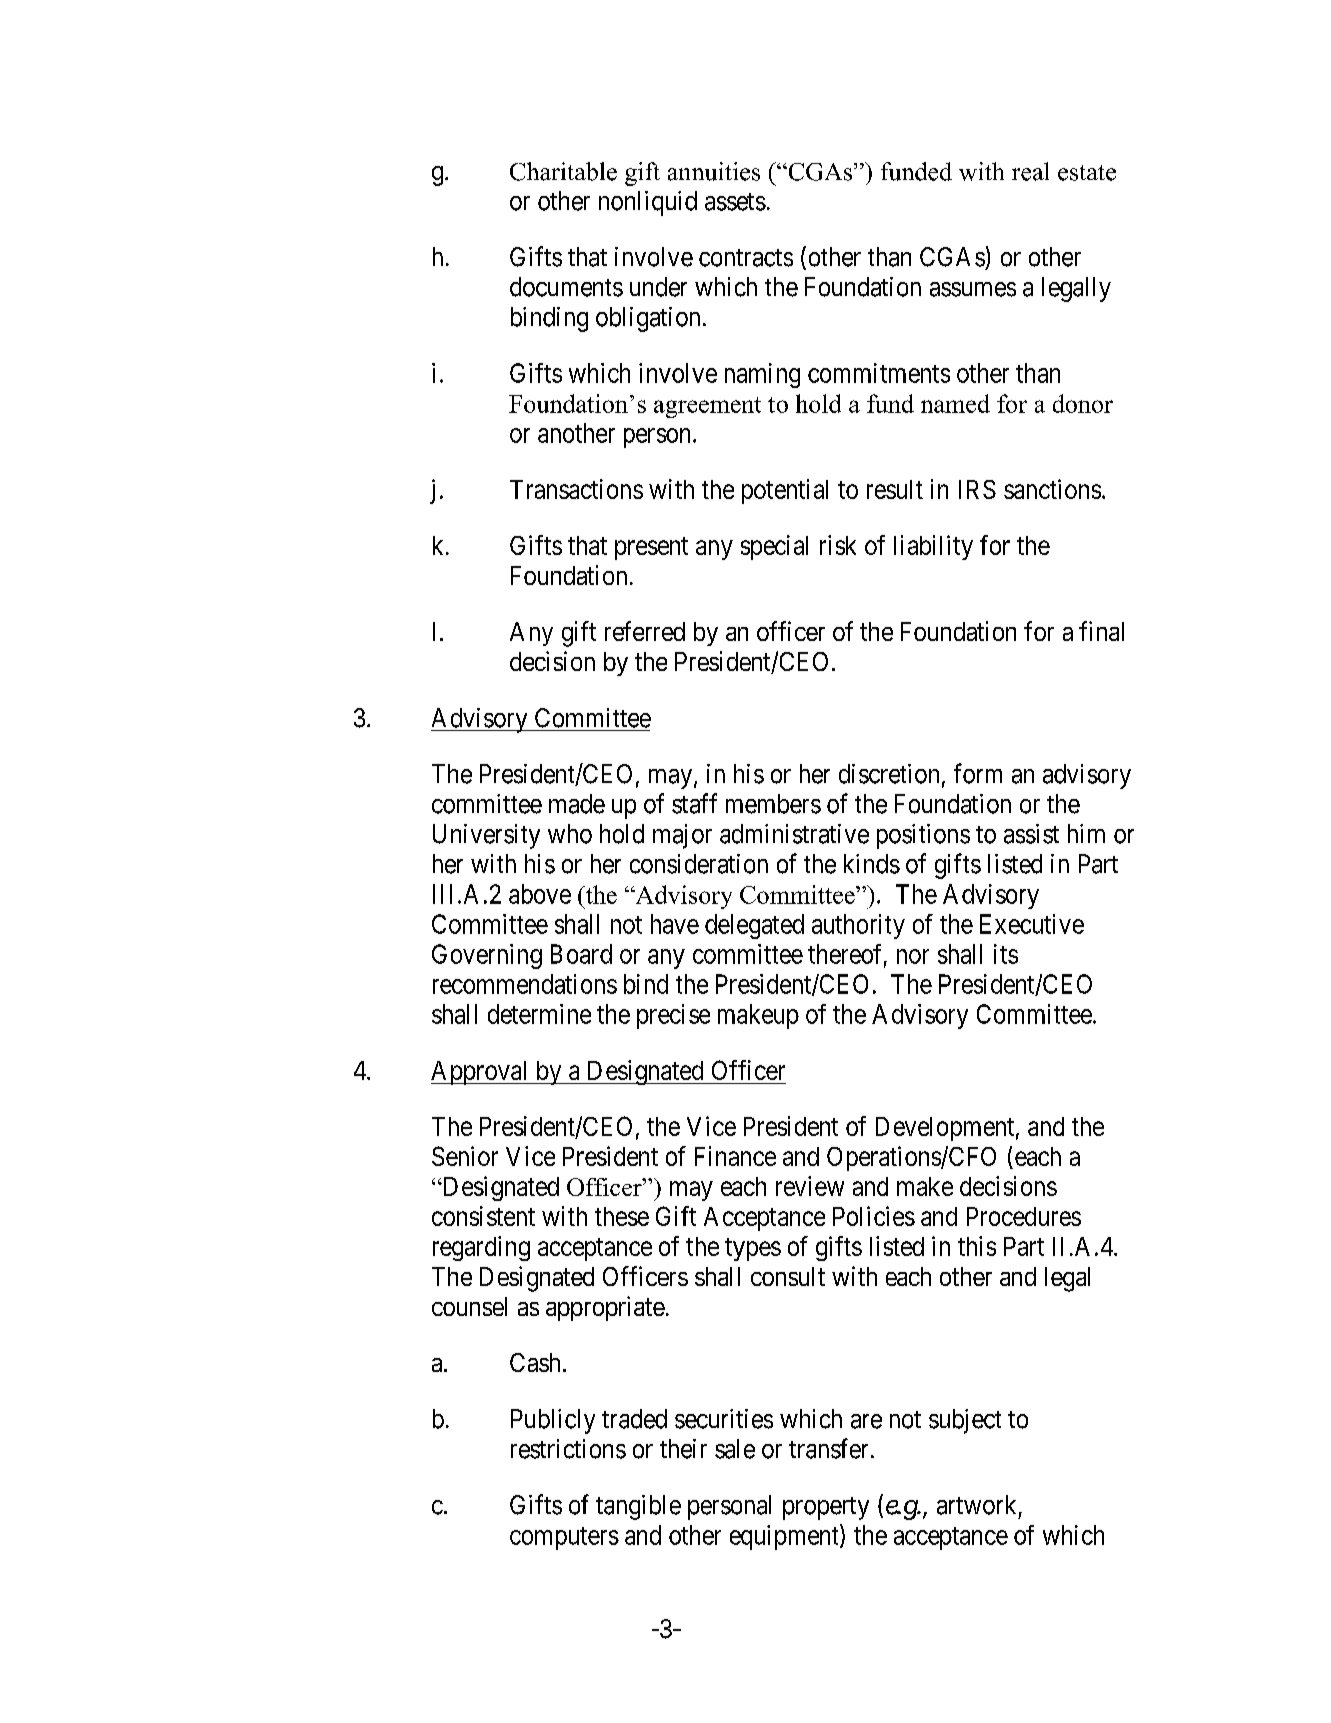  What do you see at coordinates (977, 1246) in the image?
I see `this` at bounding box center [977, 1246].
